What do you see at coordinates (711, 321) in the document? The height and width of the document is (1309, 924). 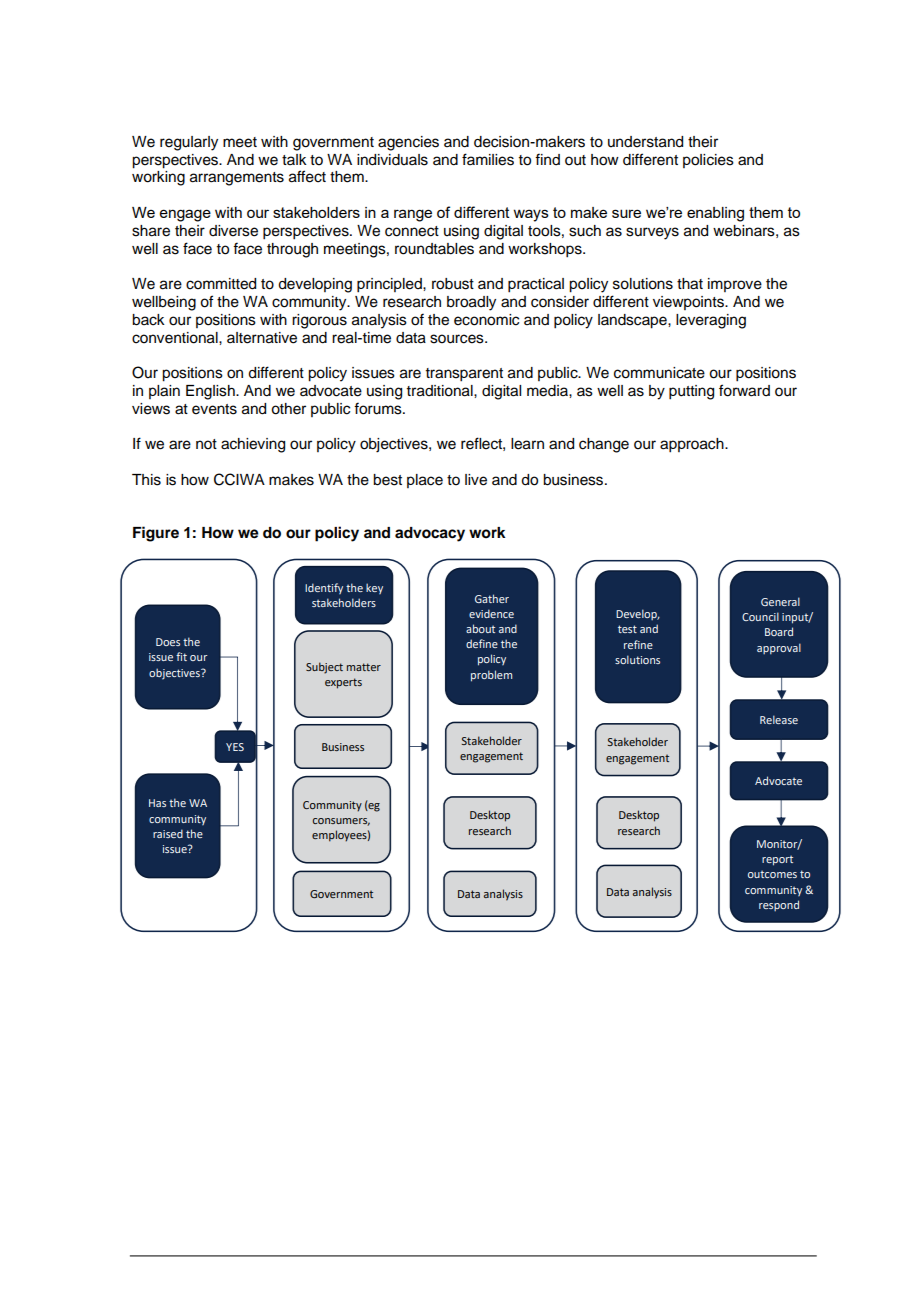 I see `leveraging` at bounding box center [711, 321].
